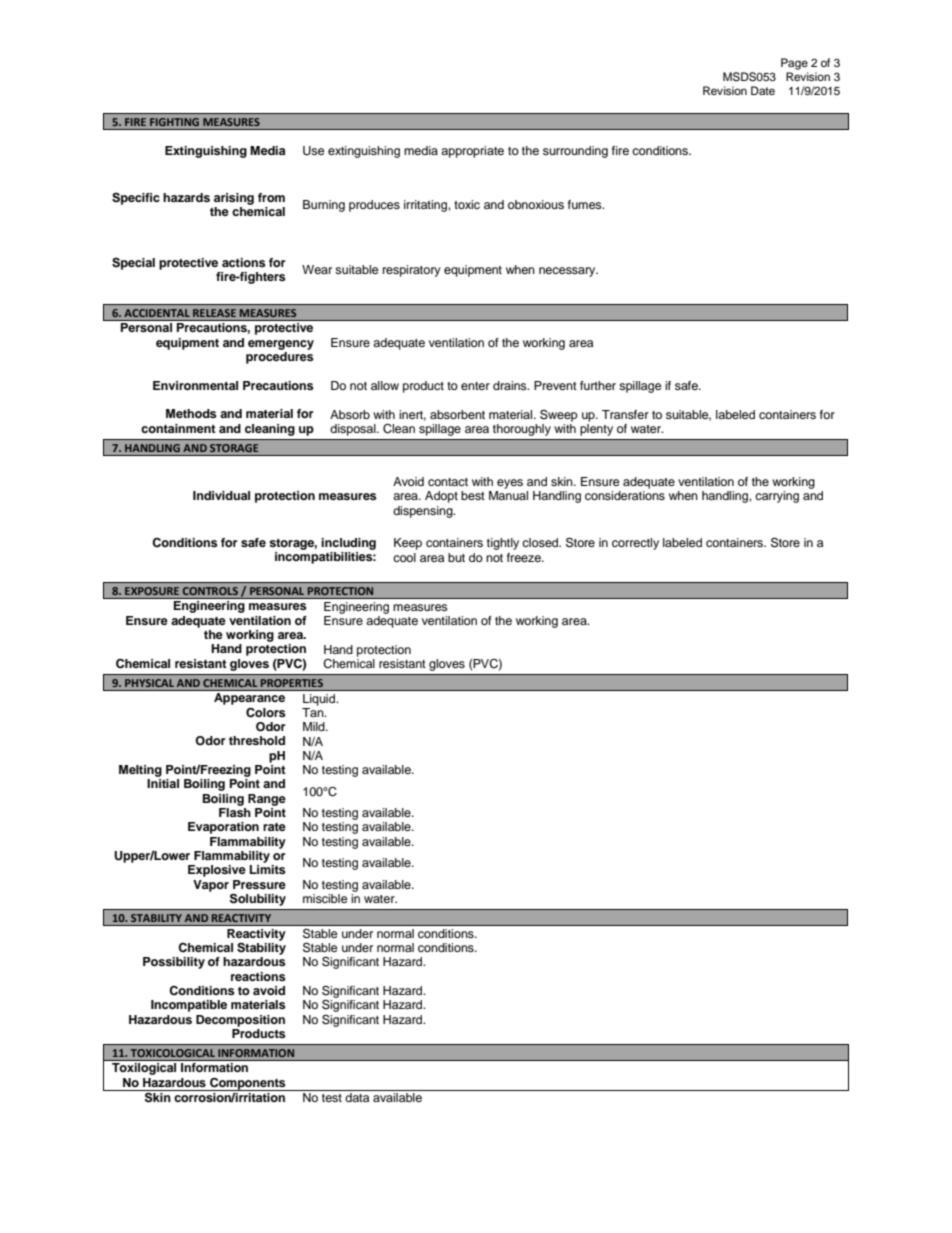  What do you see at coordinates (472, 152) in the image?
I see `appropriate` at bounding box center [472, 152].
